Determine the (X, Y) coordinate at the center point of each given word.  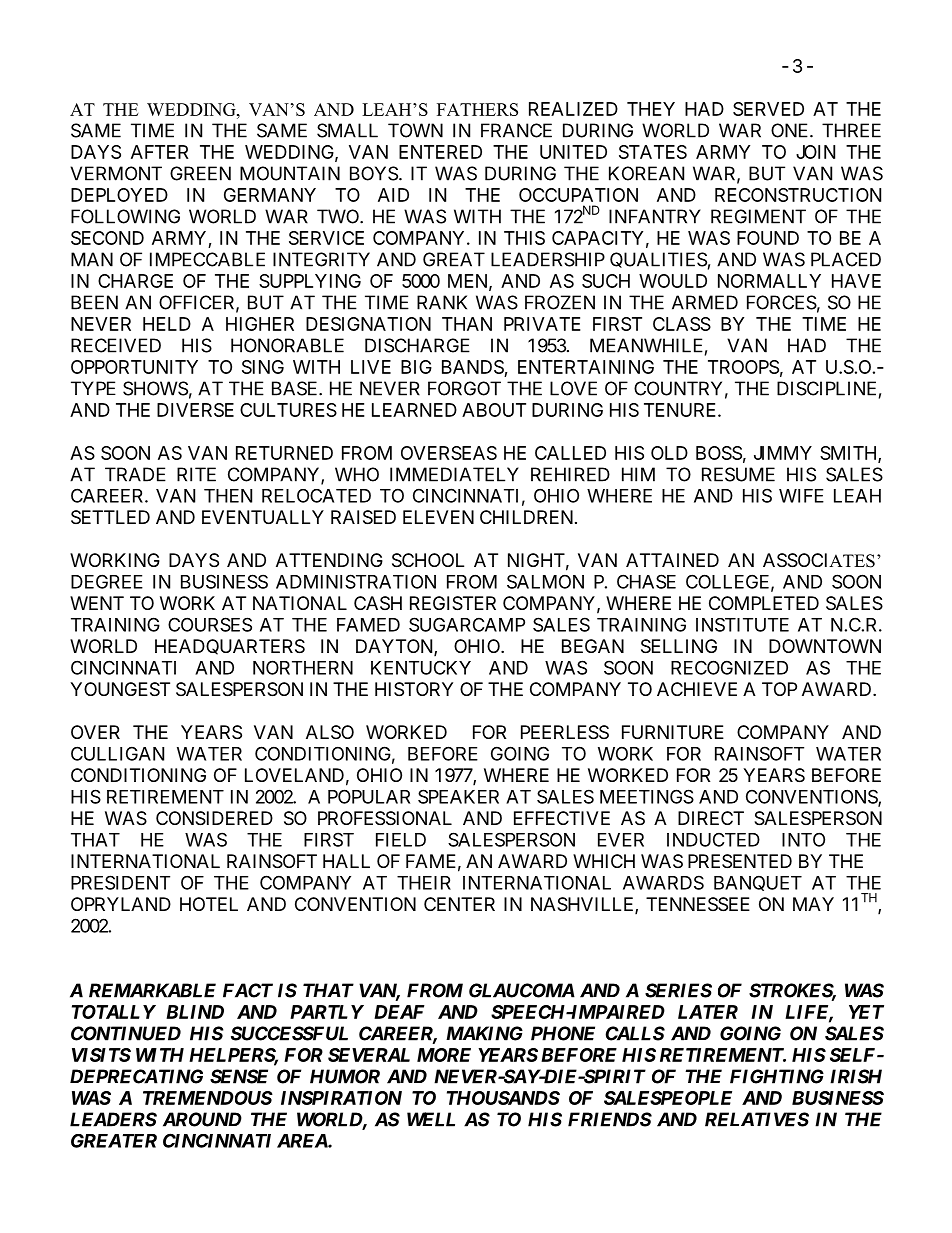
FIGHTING (777, 1076)
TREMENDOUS (208, 1098)
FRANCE (516, 130)
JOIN (815, 152)
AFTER (159, 152)
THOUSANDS (503, 1098)
